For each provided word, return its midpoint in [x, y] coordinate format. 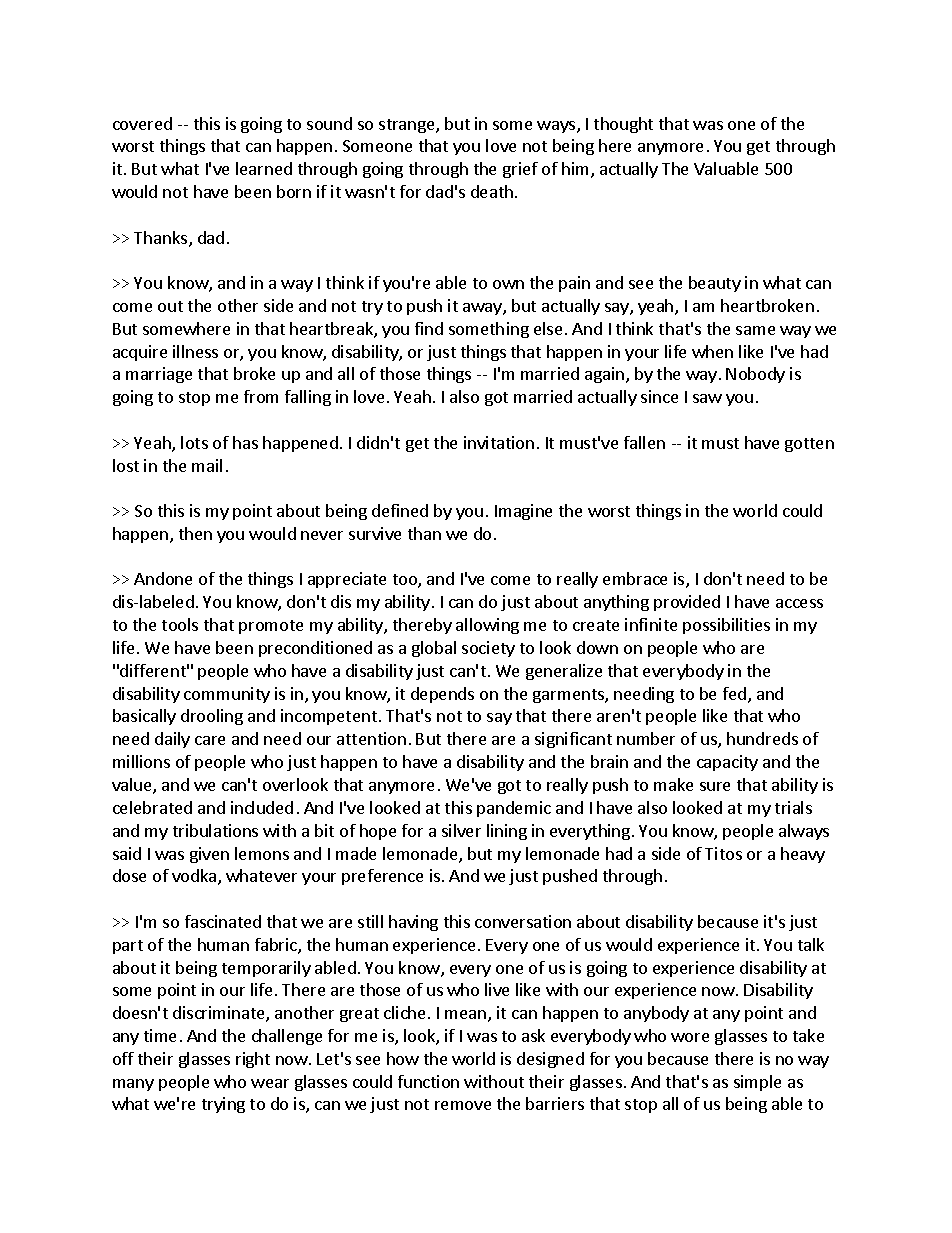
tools [180, 624]
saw [707, 398]
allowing [487, 626]
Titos [723, 853]
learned [264, 168]
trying [223, 1105]
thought [623, 125]
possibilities [726, 626]
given [209, 855]
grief [520, 170]
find [429, 328]
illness [195, 351]
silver [461, 830]
